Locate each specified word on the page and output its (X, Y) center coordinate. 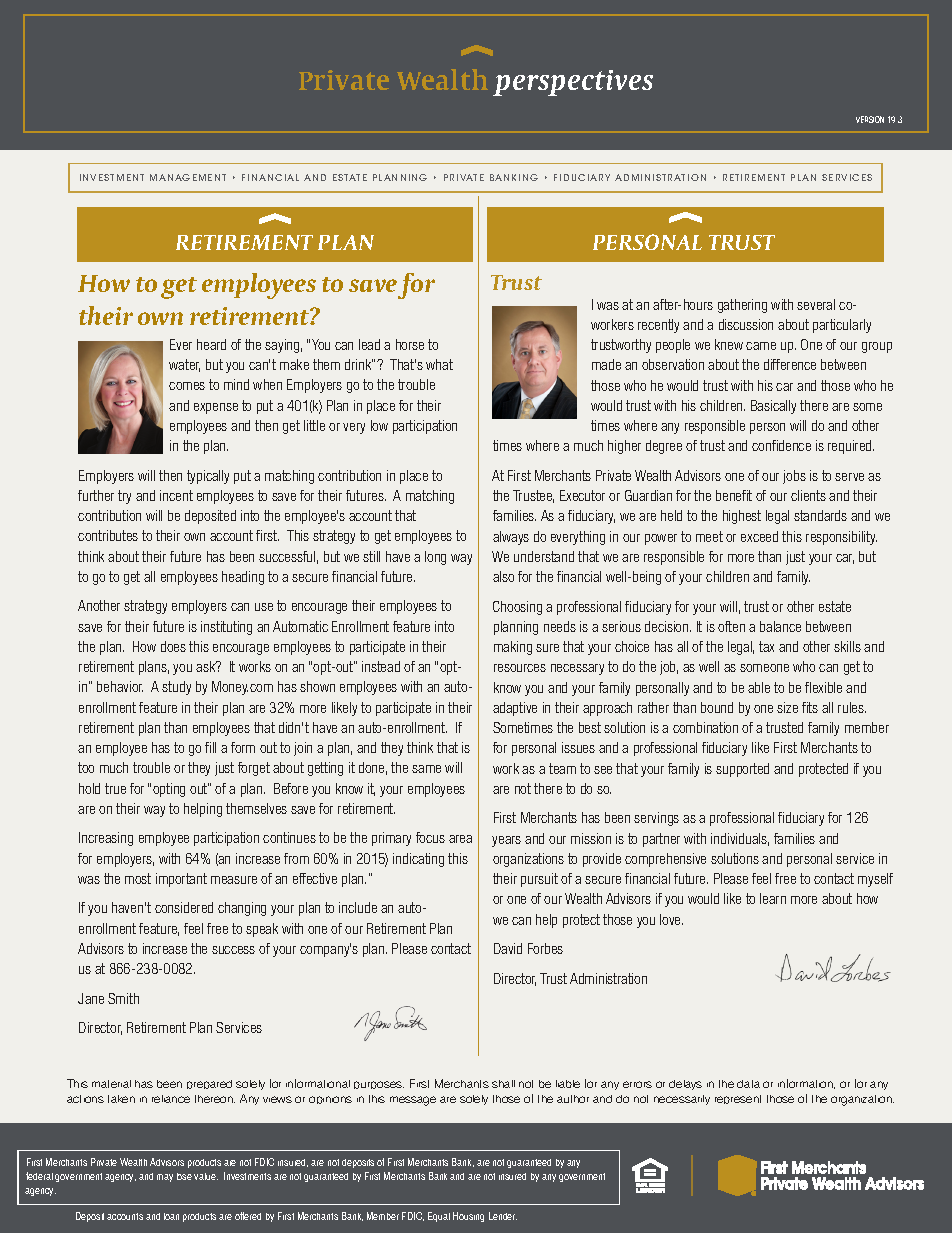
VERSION (870, 119)
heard (211, 344)
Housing (468, 1217)
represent (738, 1099)
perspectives (573, 83)
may (165, 1178)
